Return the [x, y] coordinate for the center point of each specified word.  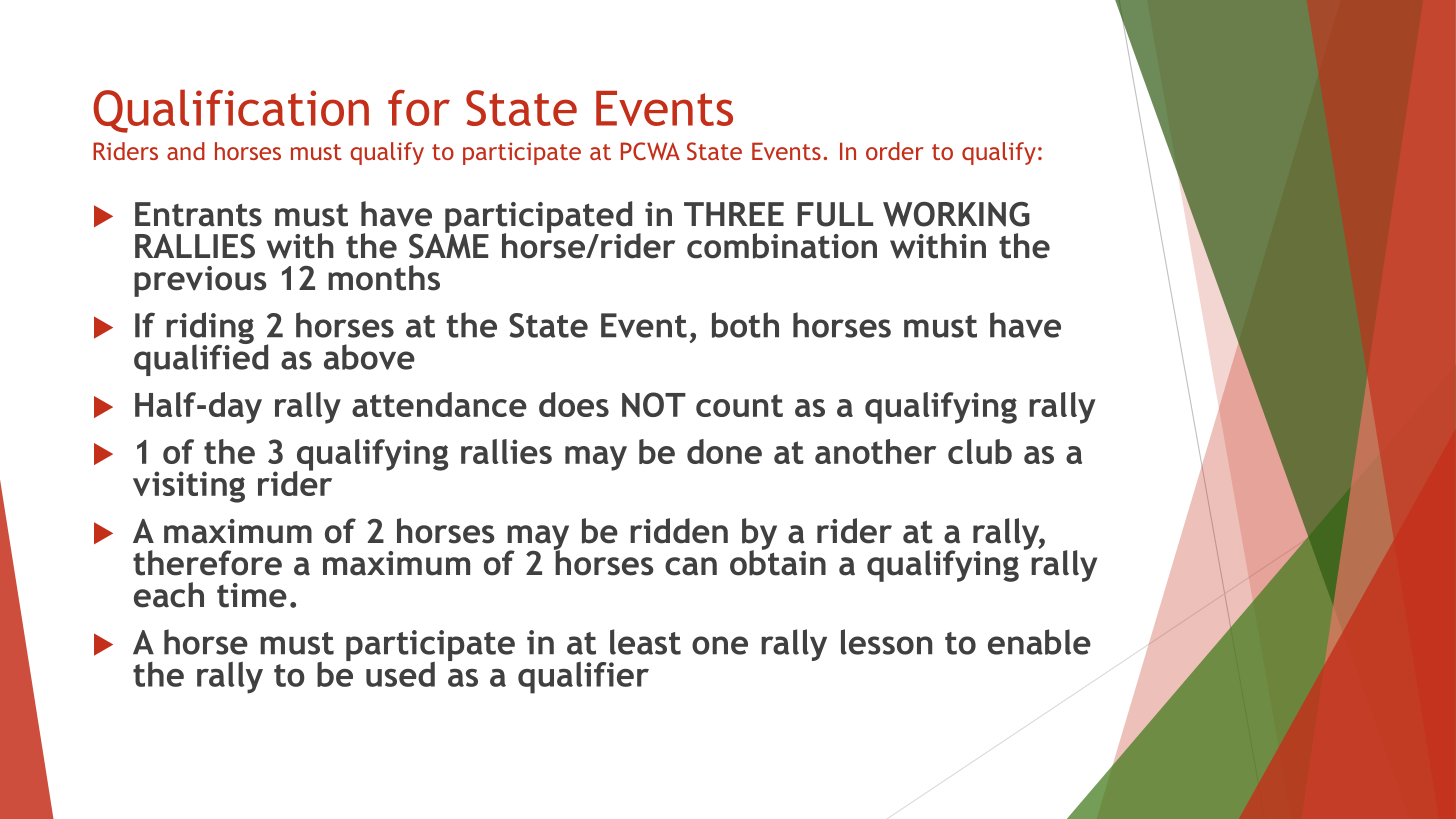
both [745, 325]
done [724, 451]
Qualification [231, 111]
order [895, 151]
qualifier [583, 678]
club [980, 451]
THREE [734, 214]
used [400, 674]
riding [210, 329]
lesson [886, 642]
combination [782, 246]
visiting [189, 487]
